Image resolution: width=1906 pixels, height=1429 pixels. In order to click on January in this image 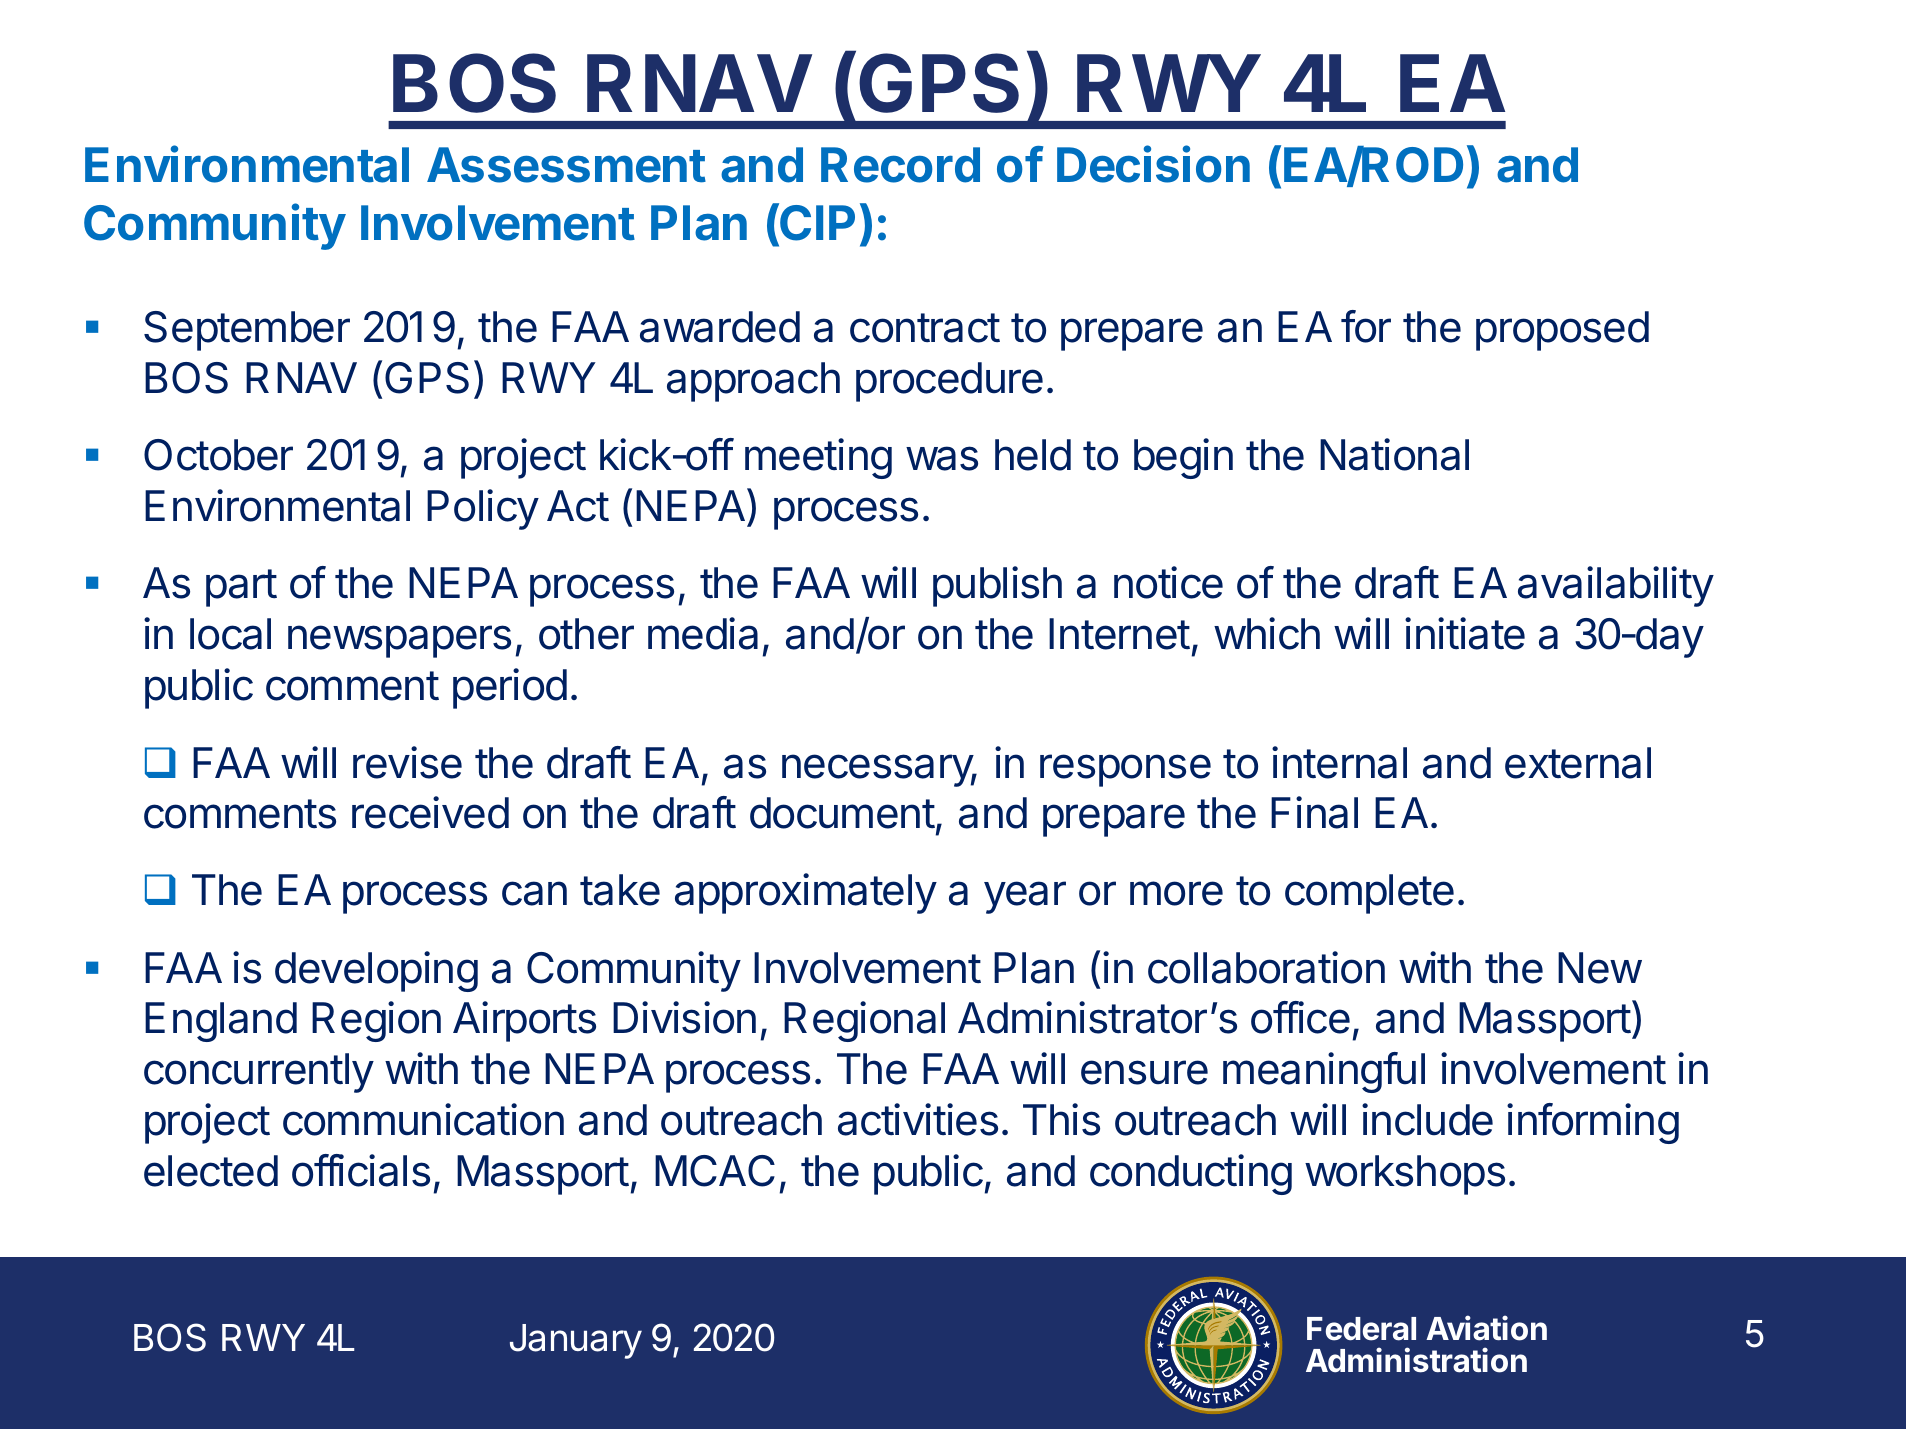, I will do `click(576, 1341)`.
